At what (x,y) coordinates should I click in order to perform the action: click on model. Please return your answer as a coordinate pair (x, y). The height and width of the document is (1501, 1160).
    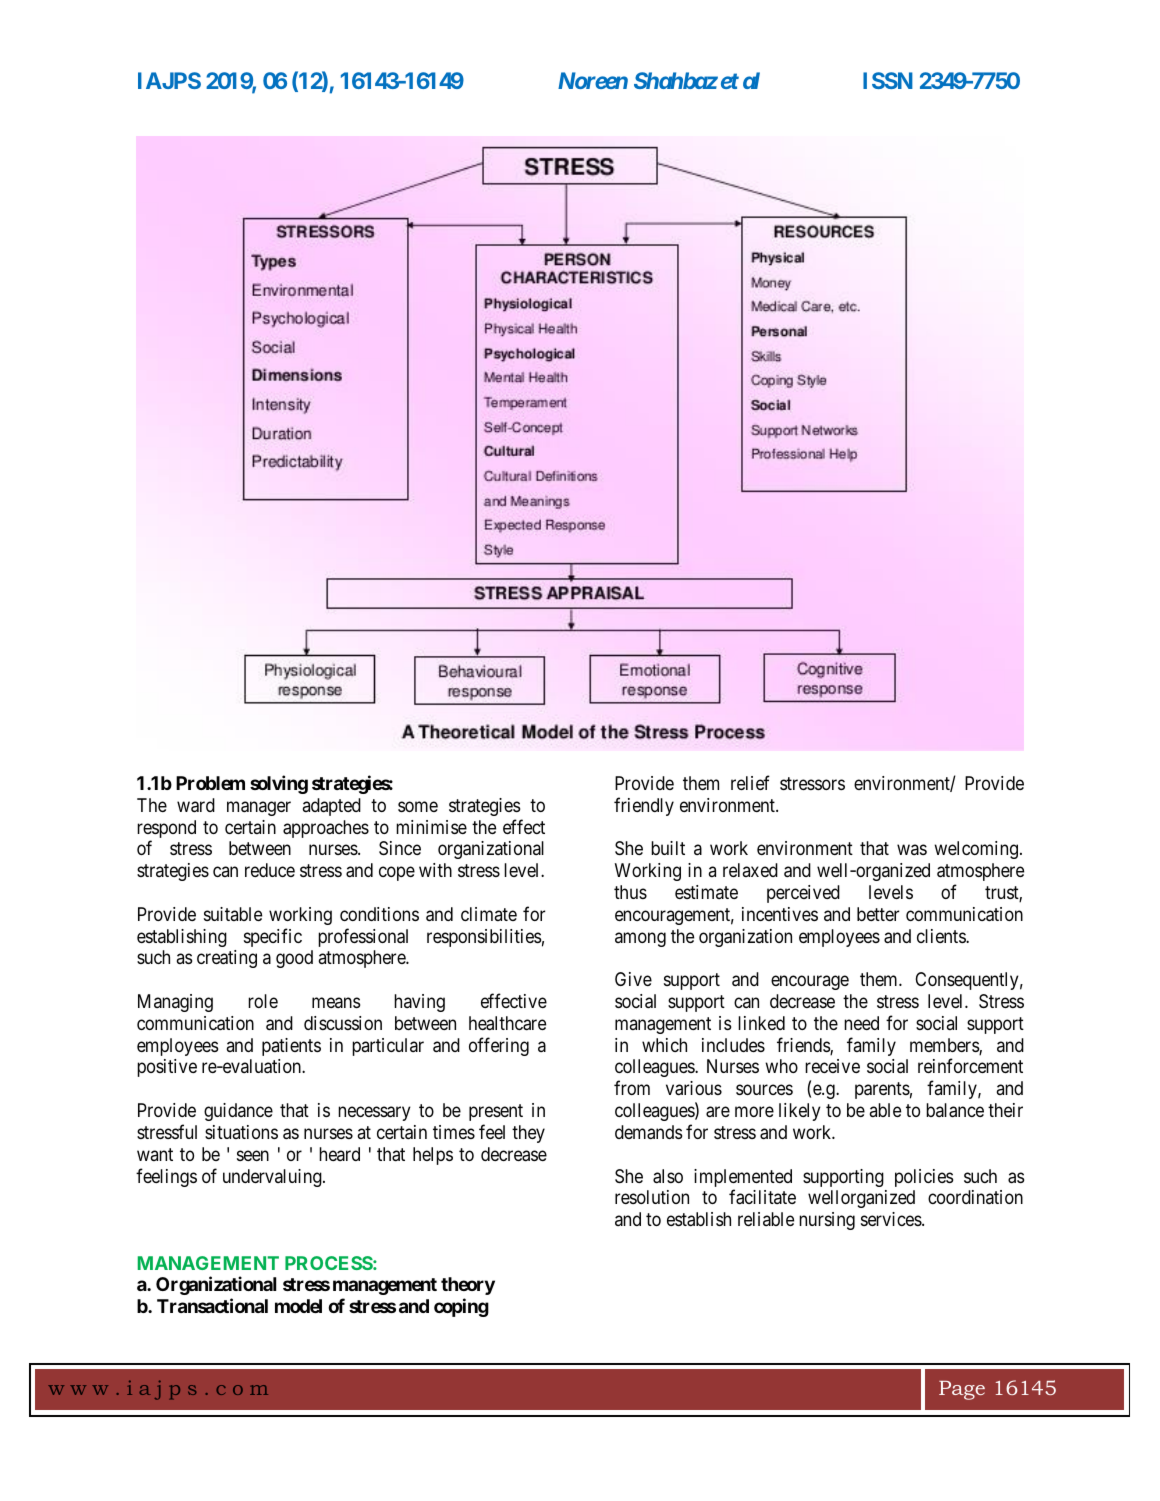
    Looking at the image, I should click on (298, 1306).
